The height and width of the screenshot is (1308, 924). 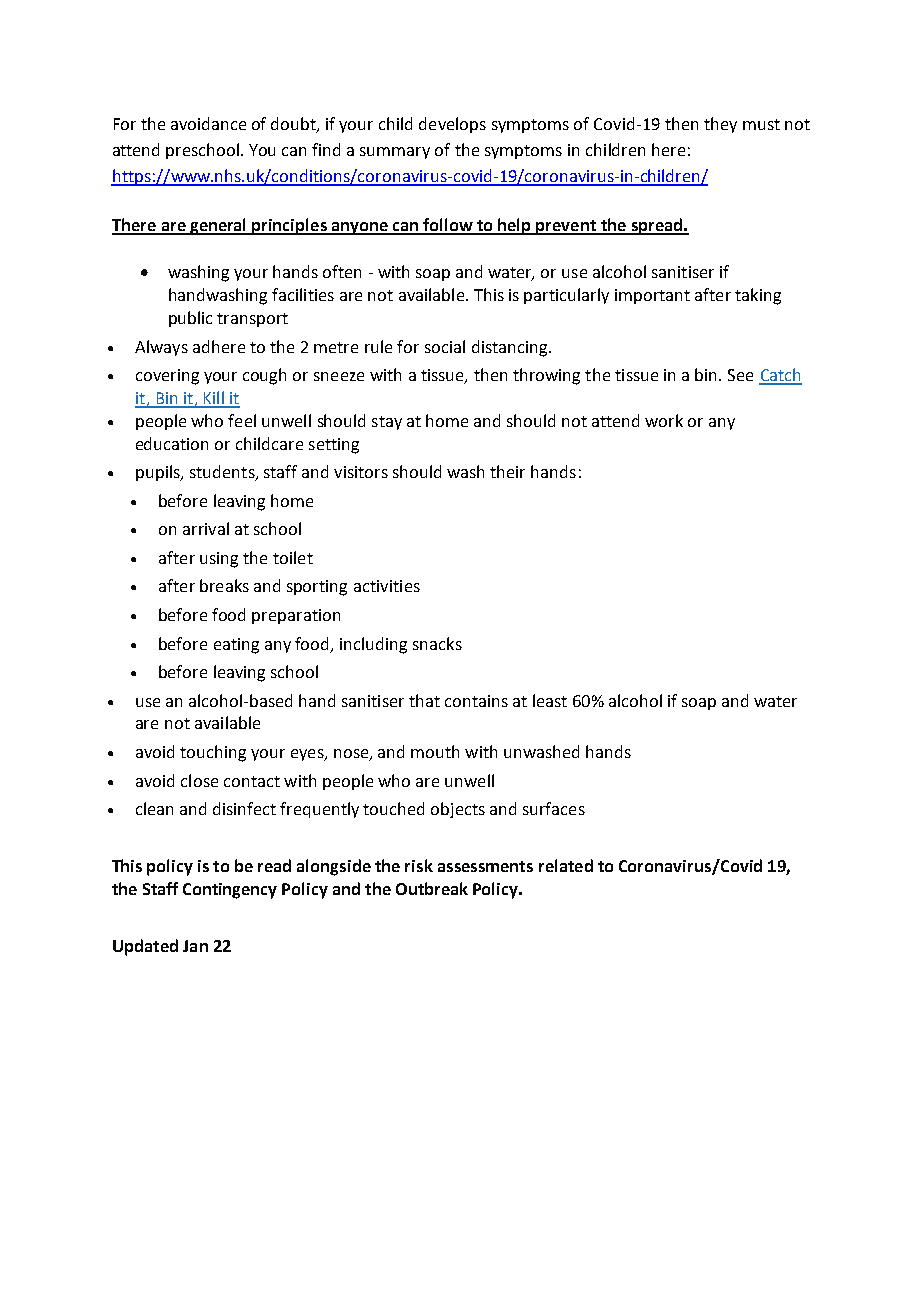 I want to click on work, so click(x=664, y=420).
